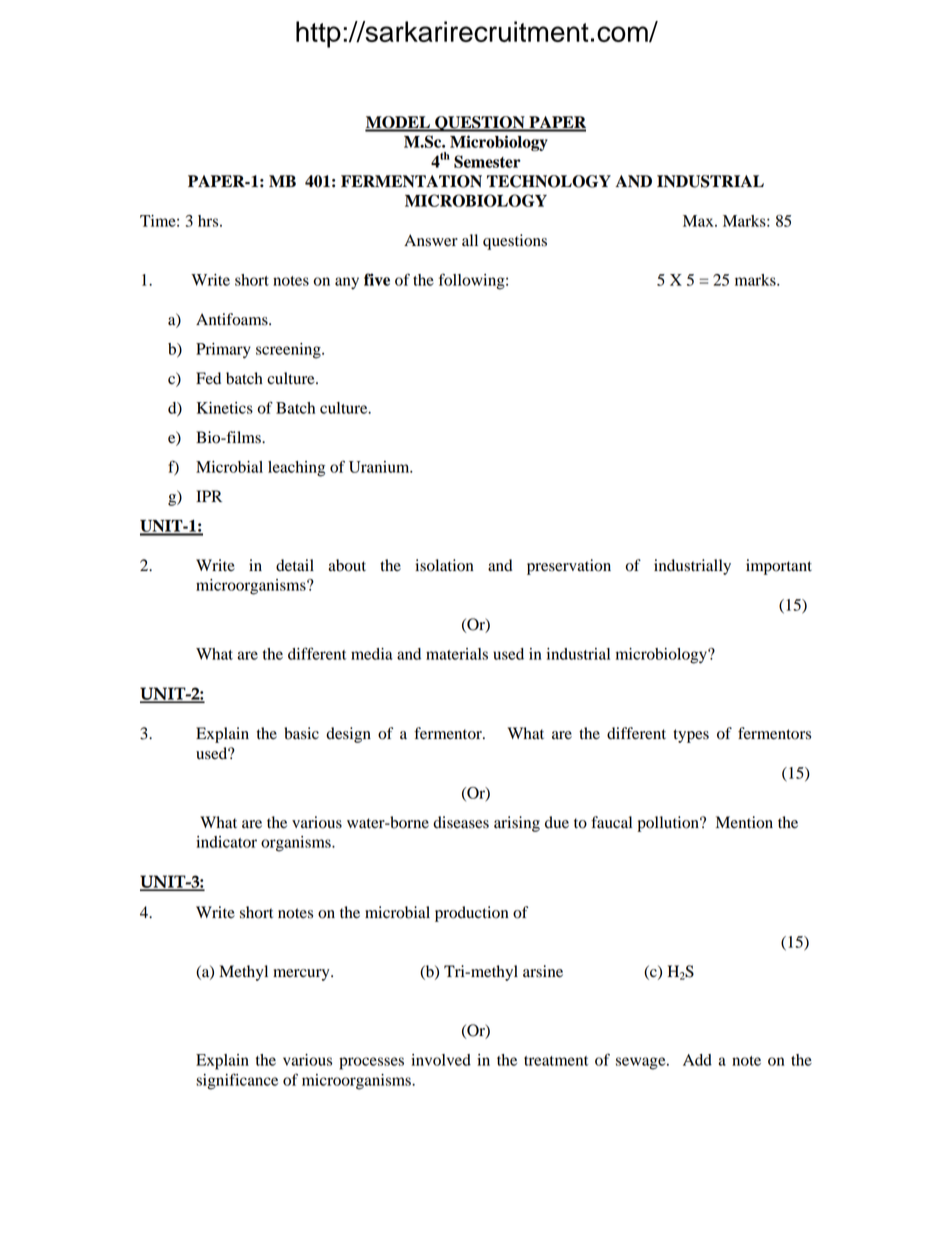  What do you see at coordinates (295, 565) in the screenshot?
I see `detail` at bounding box center [295, 565].
